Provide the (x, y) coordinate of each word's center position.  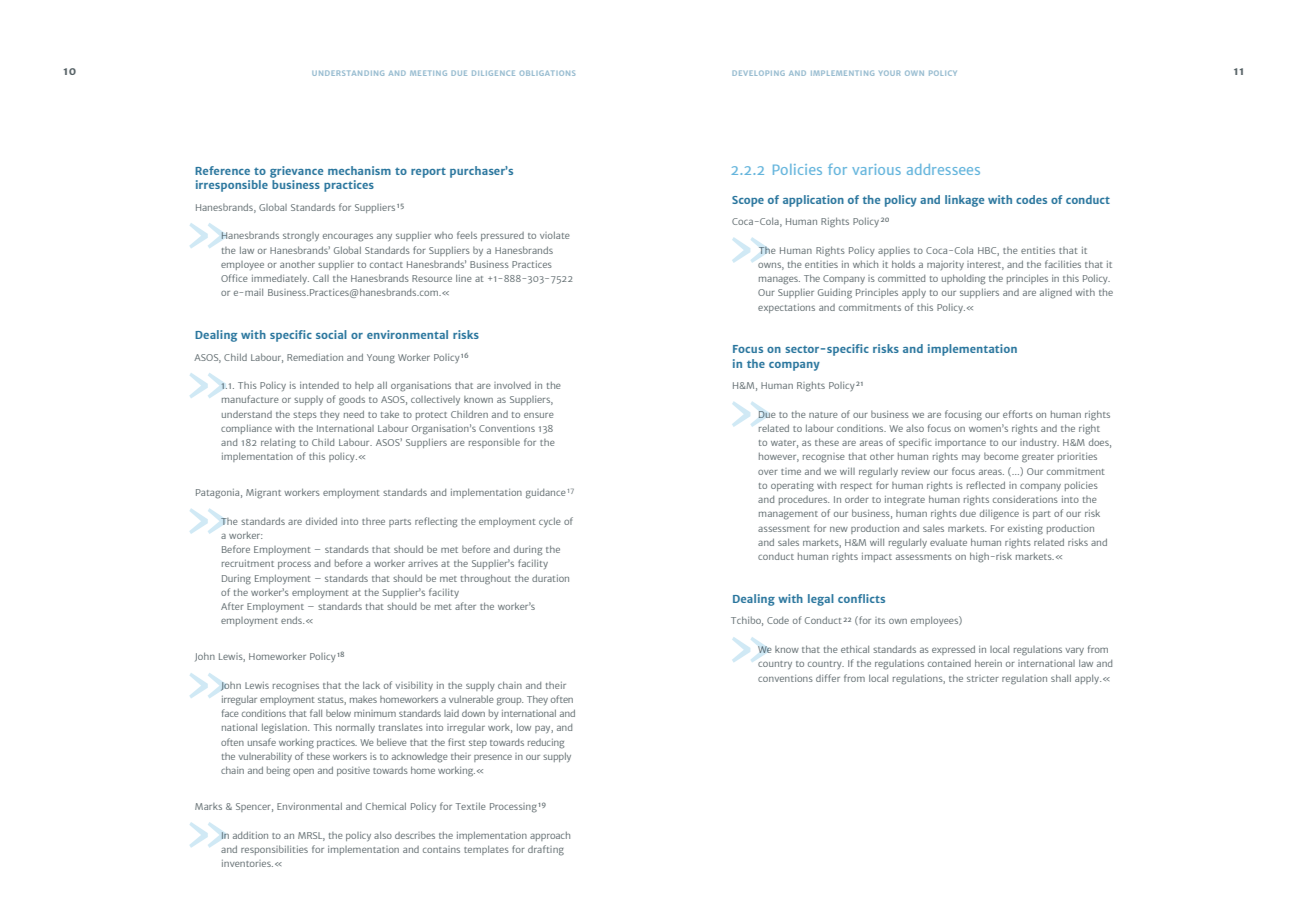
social (331, 334)
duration (550, 578)
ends (292, 620)
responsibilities (274, 850)
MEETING (428, 73)
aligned (1056, 294)
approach (550, 836)
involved (512, 385)
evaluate (948, 542)
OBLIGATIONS (547, 73)
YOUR (889, 73)
